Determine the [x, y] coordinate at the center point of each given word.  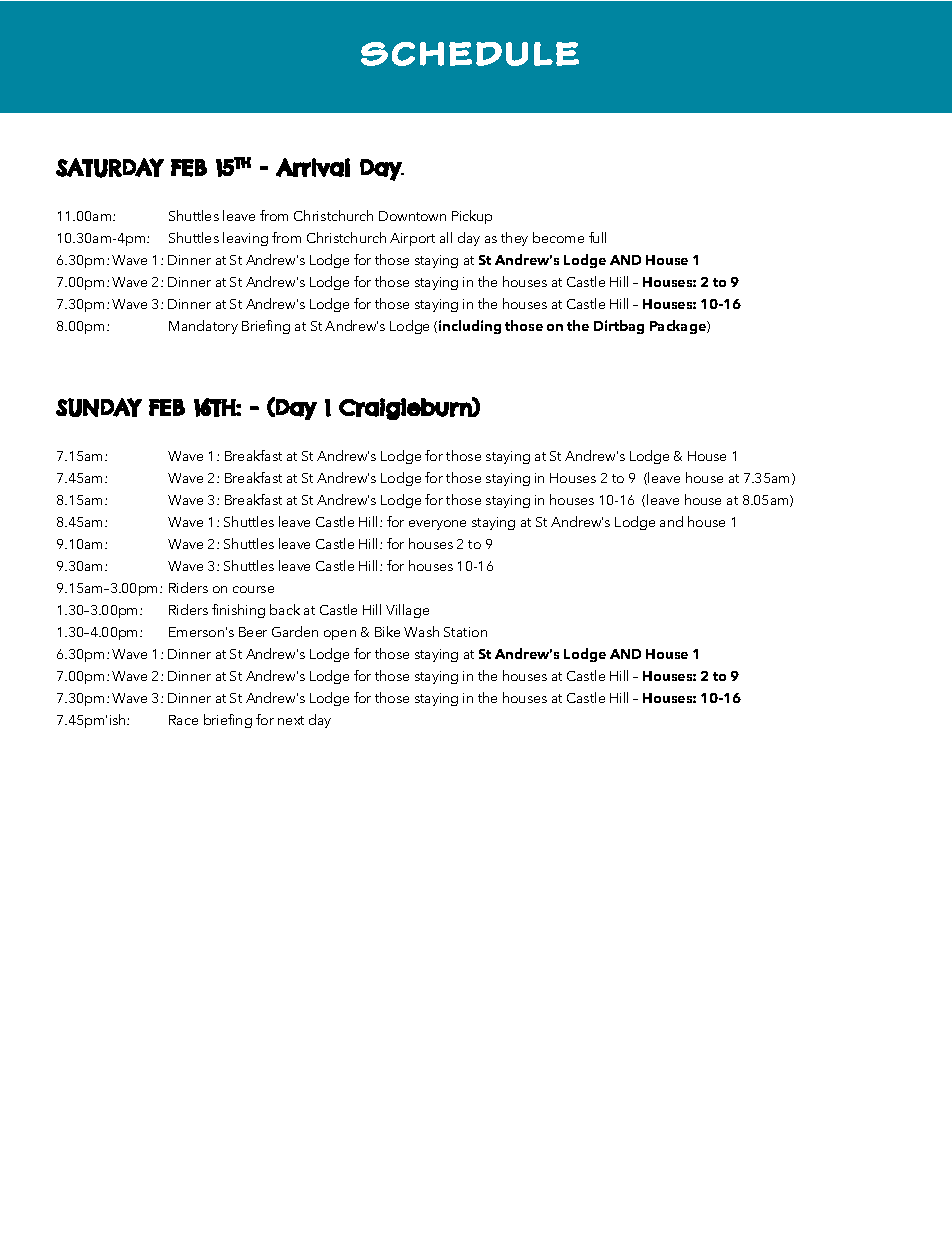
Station [465, 632]
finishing [238, 611]
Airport [412, 239]
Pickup [472, 217]
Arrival [313, 167]
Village [407, 611]
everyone [437, 525]
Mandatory [203, 327]
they [514, 239]
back [285, 609]
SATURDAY [110, 168]
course [253, 589]
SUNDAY [99, 407]
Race [183, 720]
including [470, 327]
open [340, 635]
